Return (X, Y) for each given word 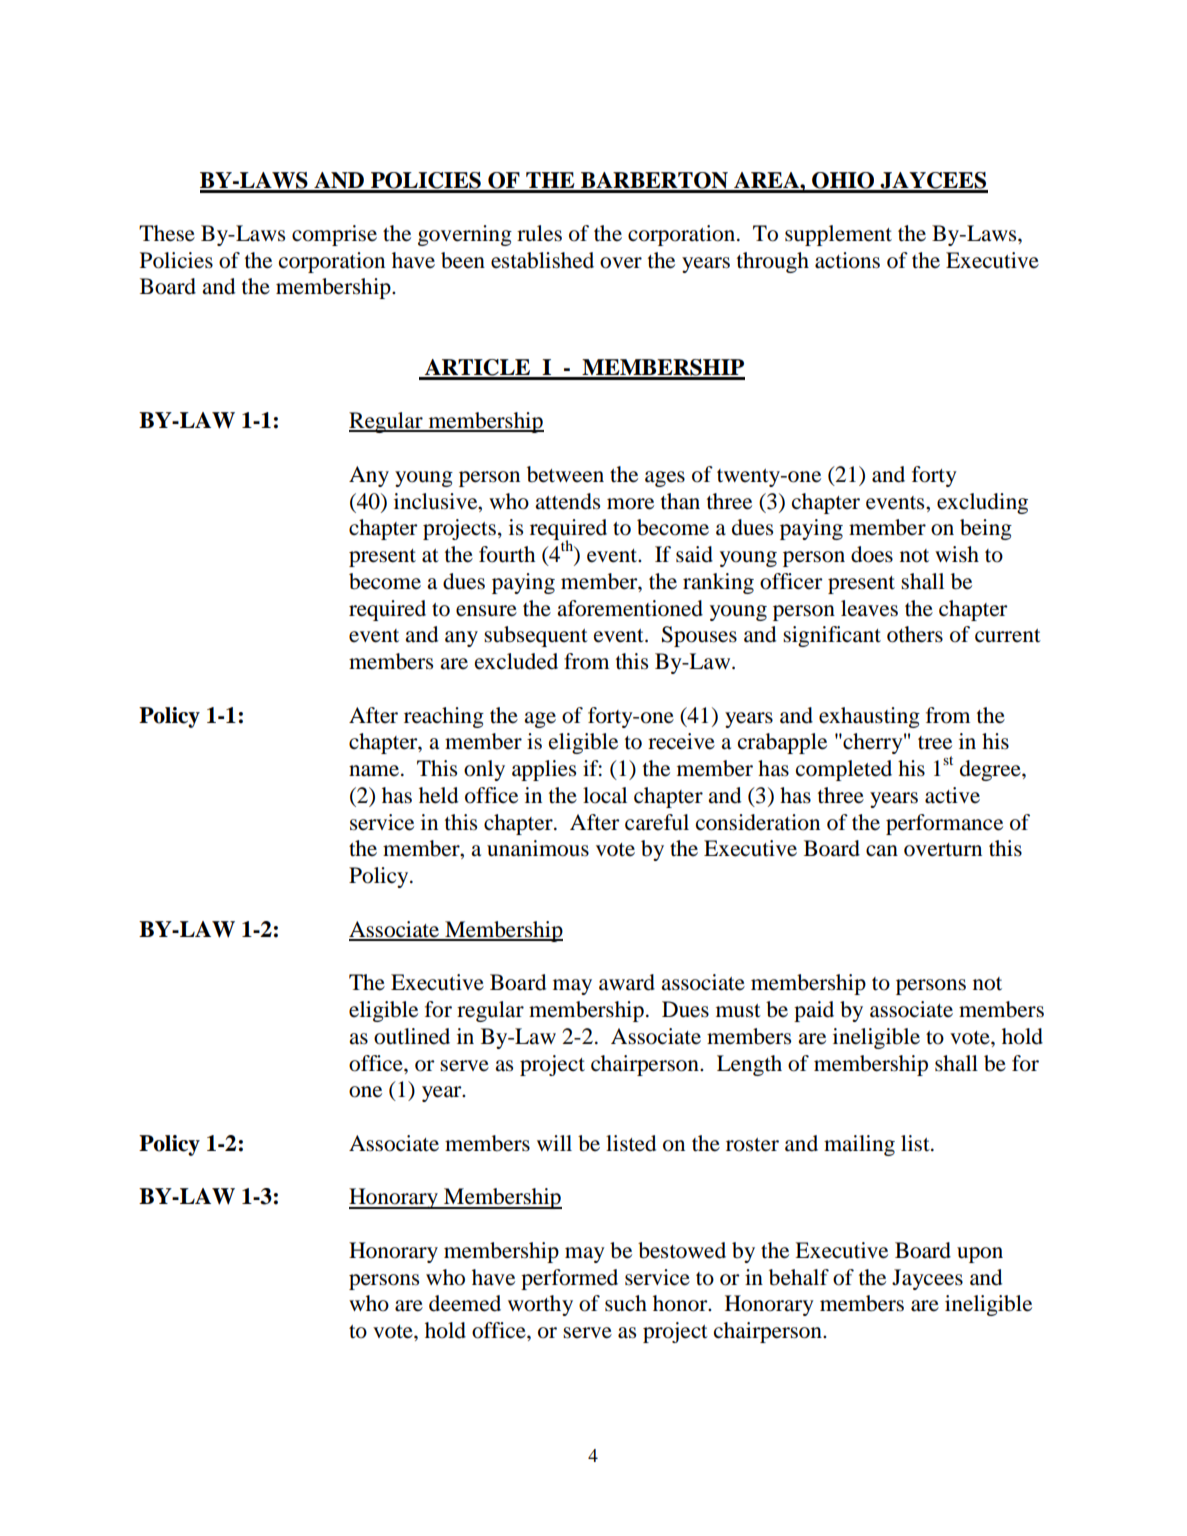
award (627, 982)
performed (569, 1279)
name (374, 771)
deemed (465, 1303)
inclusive (437, 501)
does (872, 554)
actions (847, 260)
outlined (412, 1036)
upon (980, 1255)
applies (544, 770)
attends (567, 501)
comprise (334, 235)
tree (935, 743)
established (542, 260)
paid (814, 1011)
